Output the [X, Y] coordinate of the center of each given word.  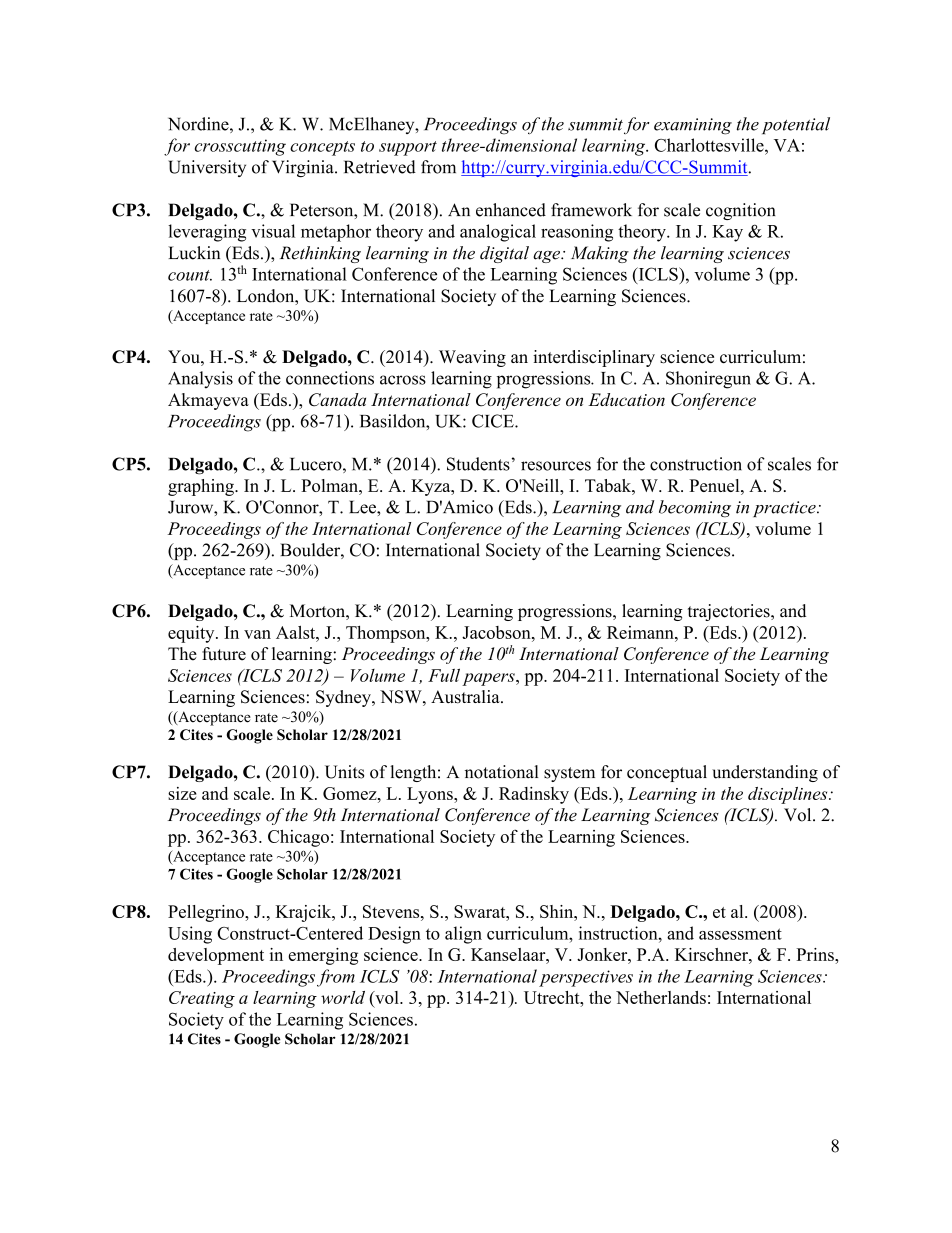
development [216, 956]
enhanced [511, 210]
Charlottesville [710, 145]
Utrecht [553, 997]
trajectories [730, 612]
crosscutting [240, 147]
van [257, 634]
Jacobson [497, 632]
